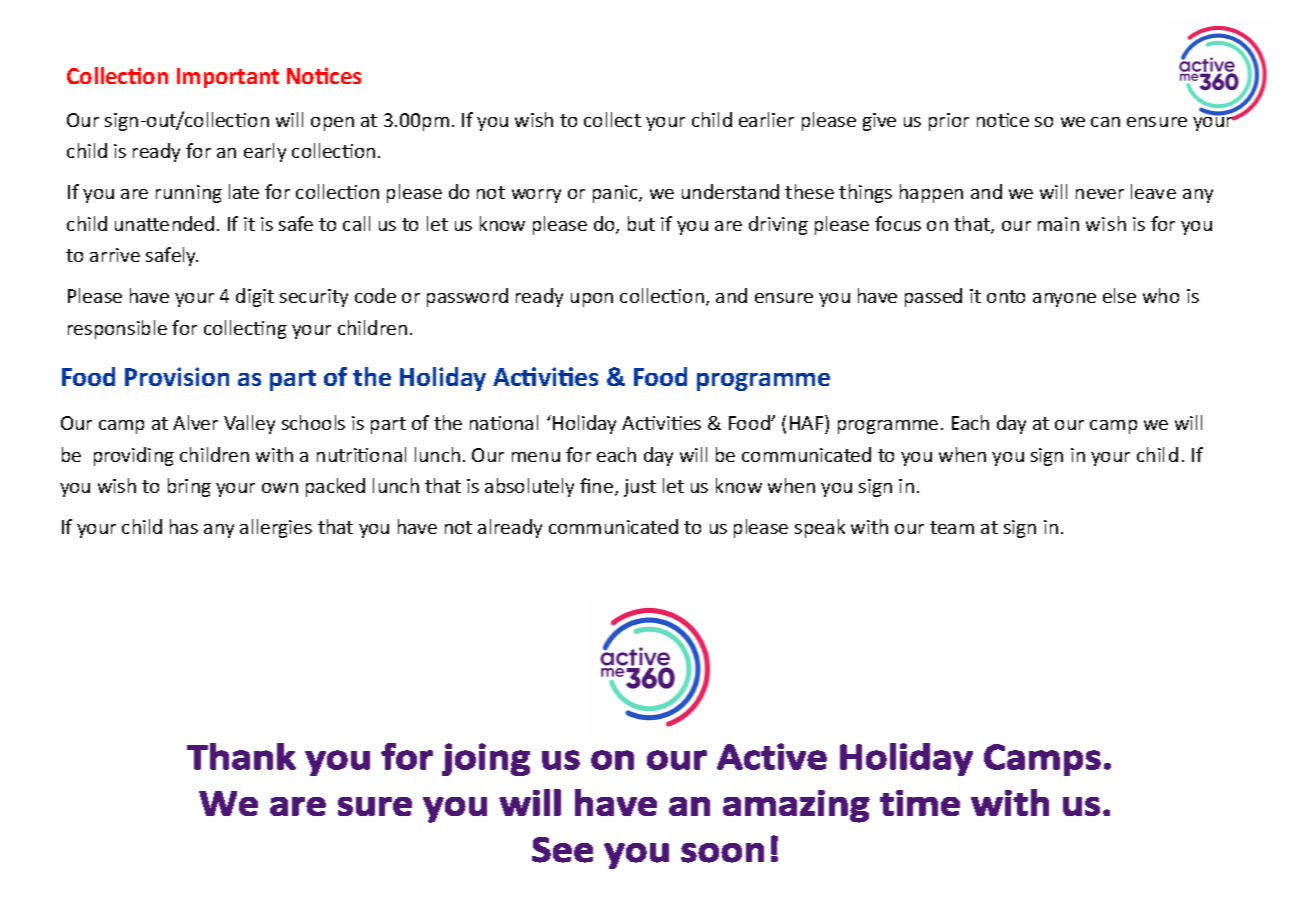 The height and width of the image is (924, 1308). Describe the element at coordinates (1105, 122) in the image. I see `can` at that location.
